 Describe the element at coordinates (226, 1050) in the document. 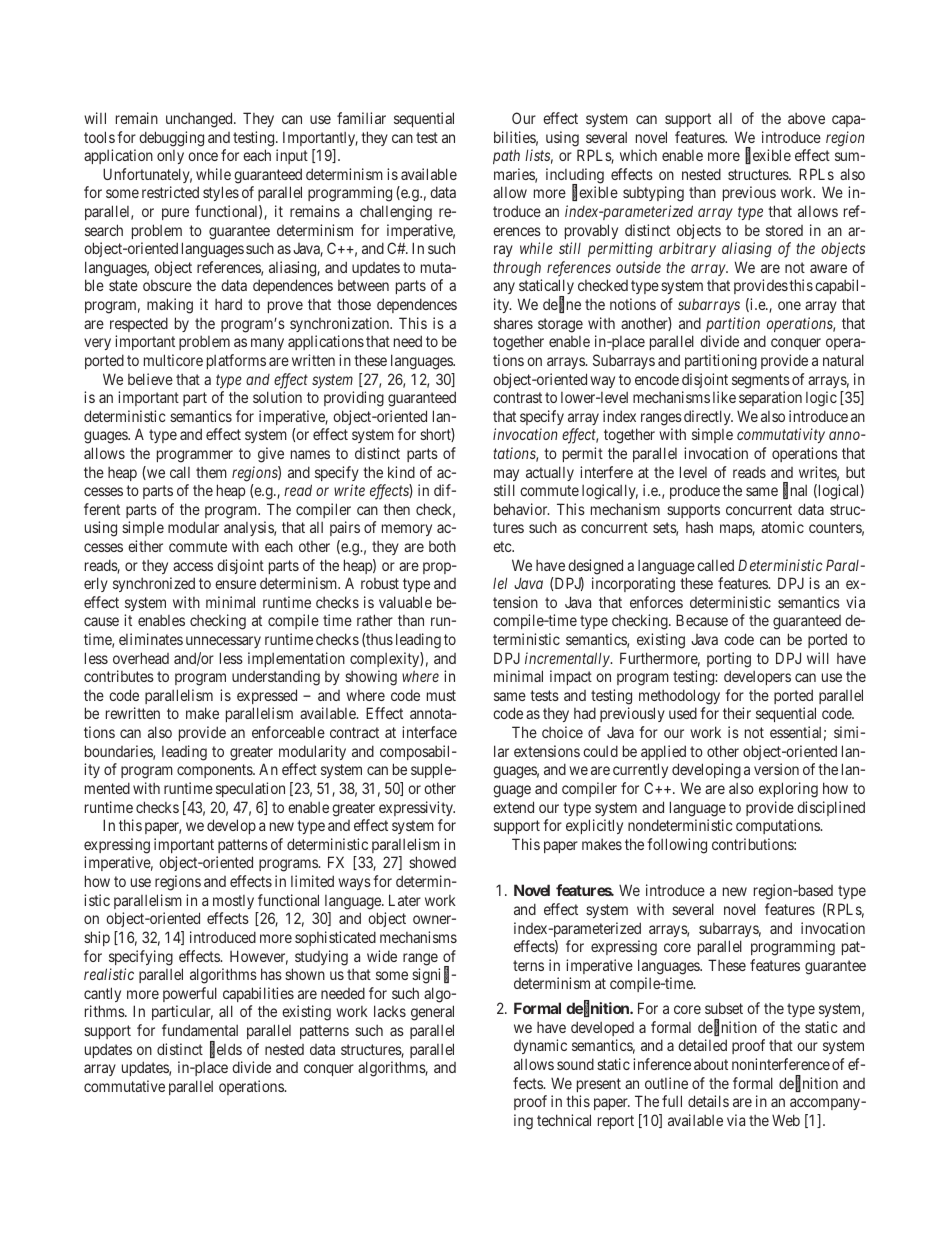

I see `fields` at that location.
